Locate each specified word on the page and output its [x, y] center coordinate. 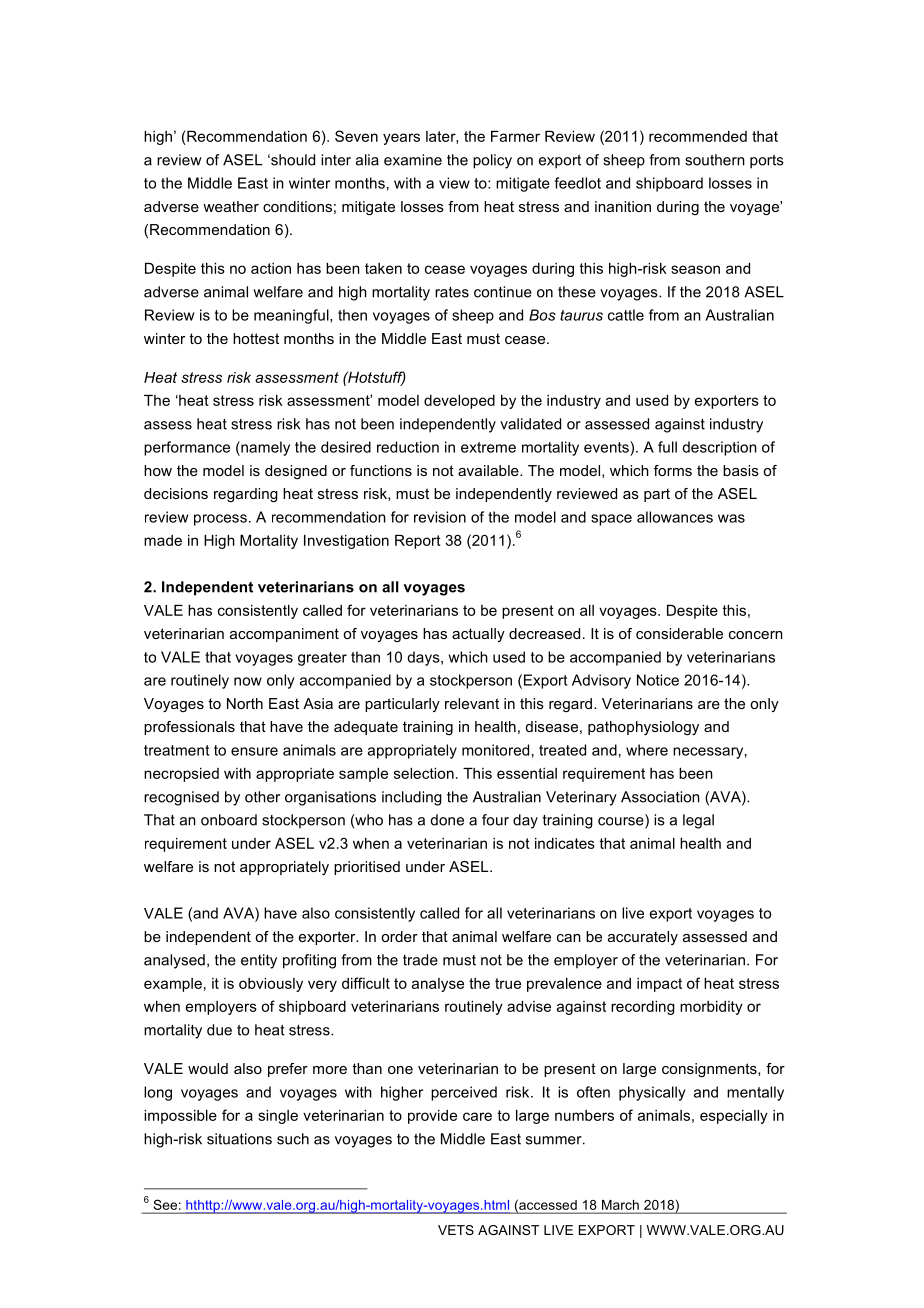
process [220, 520]
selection [424, 773]
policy [492, 161]
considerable [679, 633]
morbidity [711, 1008]
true [508, 983]
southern [715, 160]
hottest [256, 338]
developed [459, 402]
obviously [271, 985]
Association [660, 797]
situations [239, 1139]
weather [231, 206]
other [262, 797]
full [667, 447]
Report [418, 542]
